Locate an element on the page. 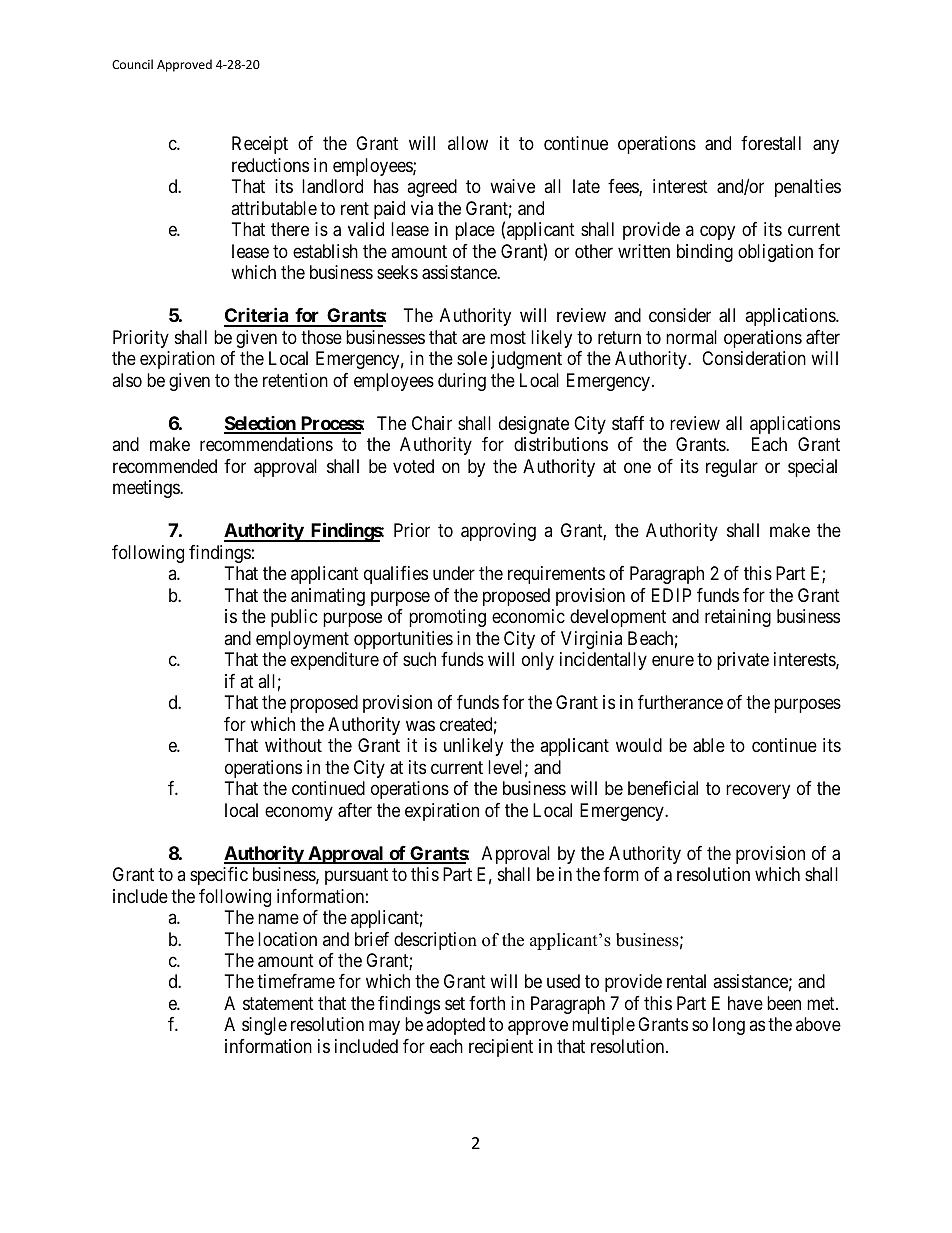  normal is located at coordinates (691, 337).
